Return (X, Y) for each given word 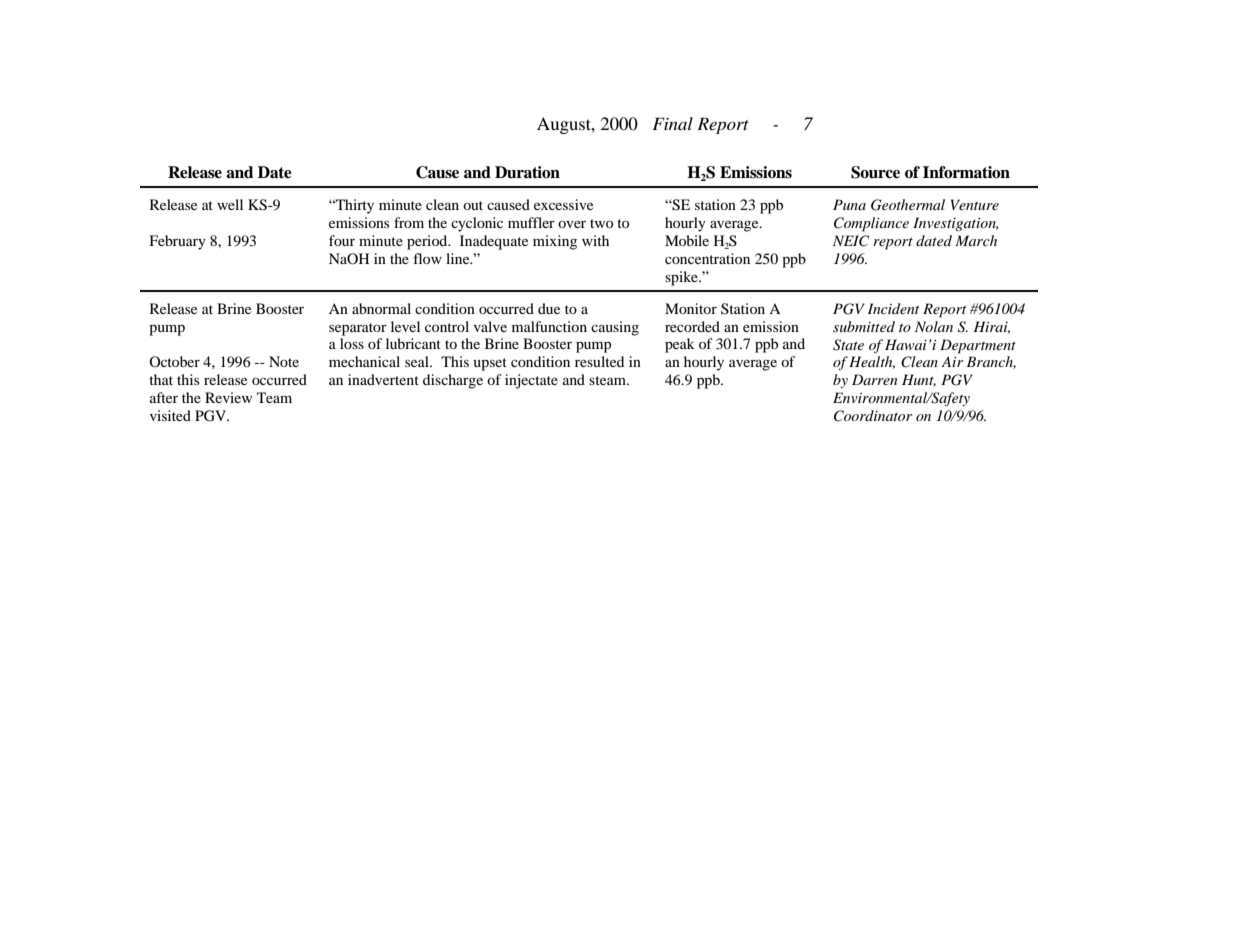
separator (358, 329)
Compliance (871, 224)
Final (672, 123)
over (572, 224)
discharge (453, 381)
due (549, 308)
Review (228, 397)
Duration (527, 172)
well (230, 204)
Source (875, 172)
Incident (893, 308)
